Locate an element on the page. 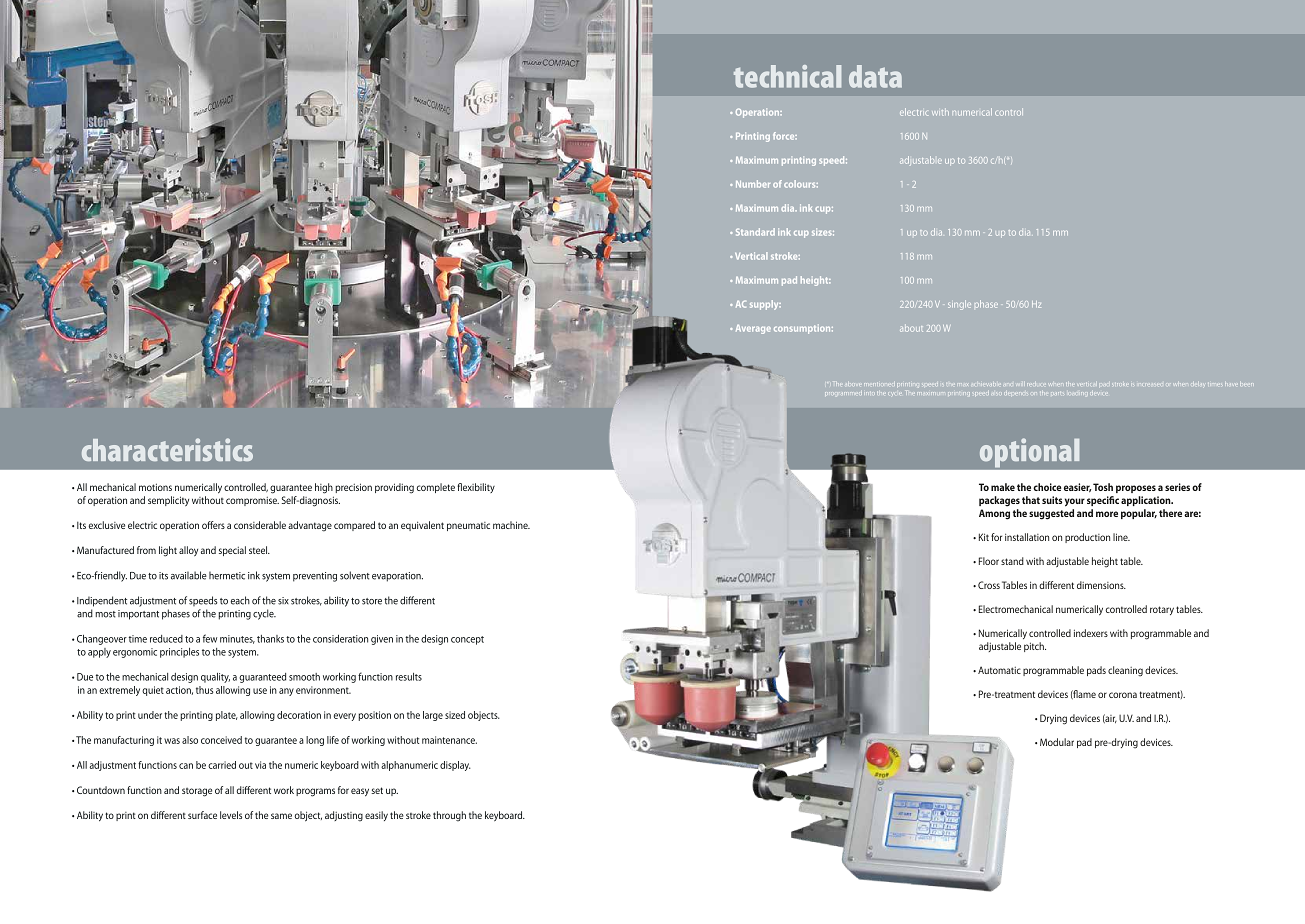 This page has width=1305, height=924. Tosh is located at coordinates (1103, 487).
